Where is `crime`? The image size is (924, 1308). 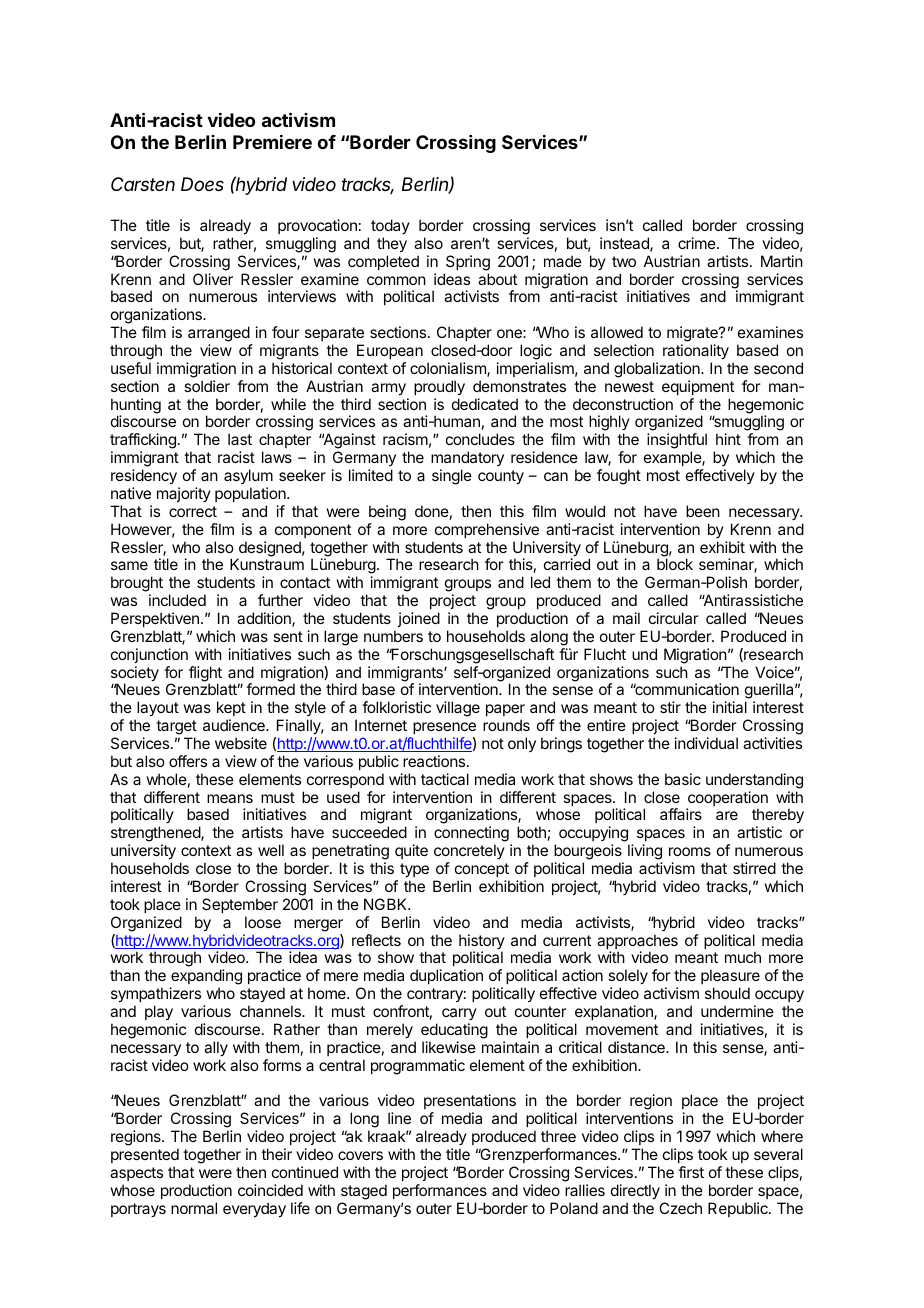
crime is located at coordinates (698, 243).
